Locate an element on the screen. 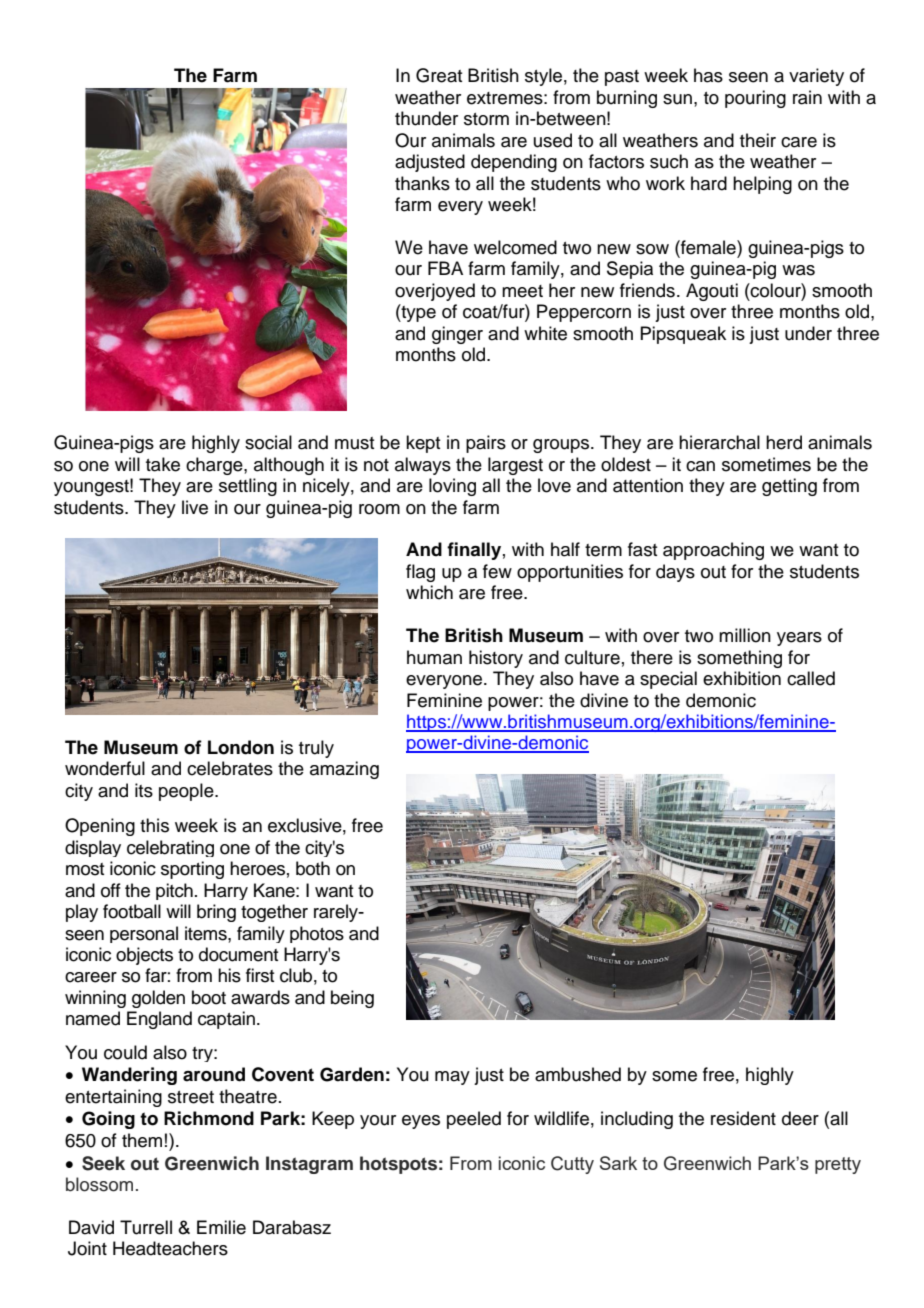 The image size is (924, 1308). storm is located at coordinates (486, 119).
